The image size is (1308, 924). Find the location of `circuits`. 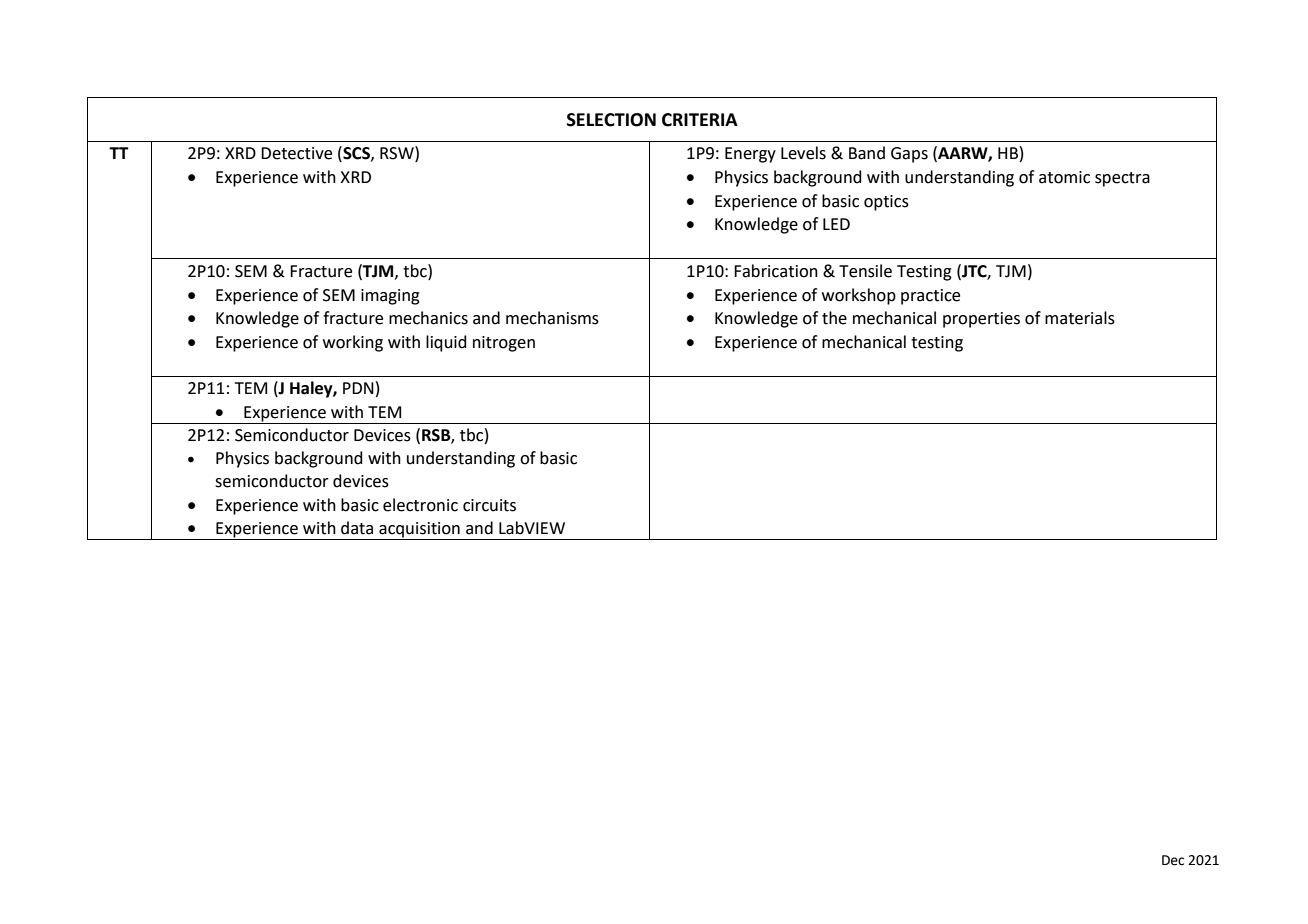

circuits is located at coordinates (489, 505).
